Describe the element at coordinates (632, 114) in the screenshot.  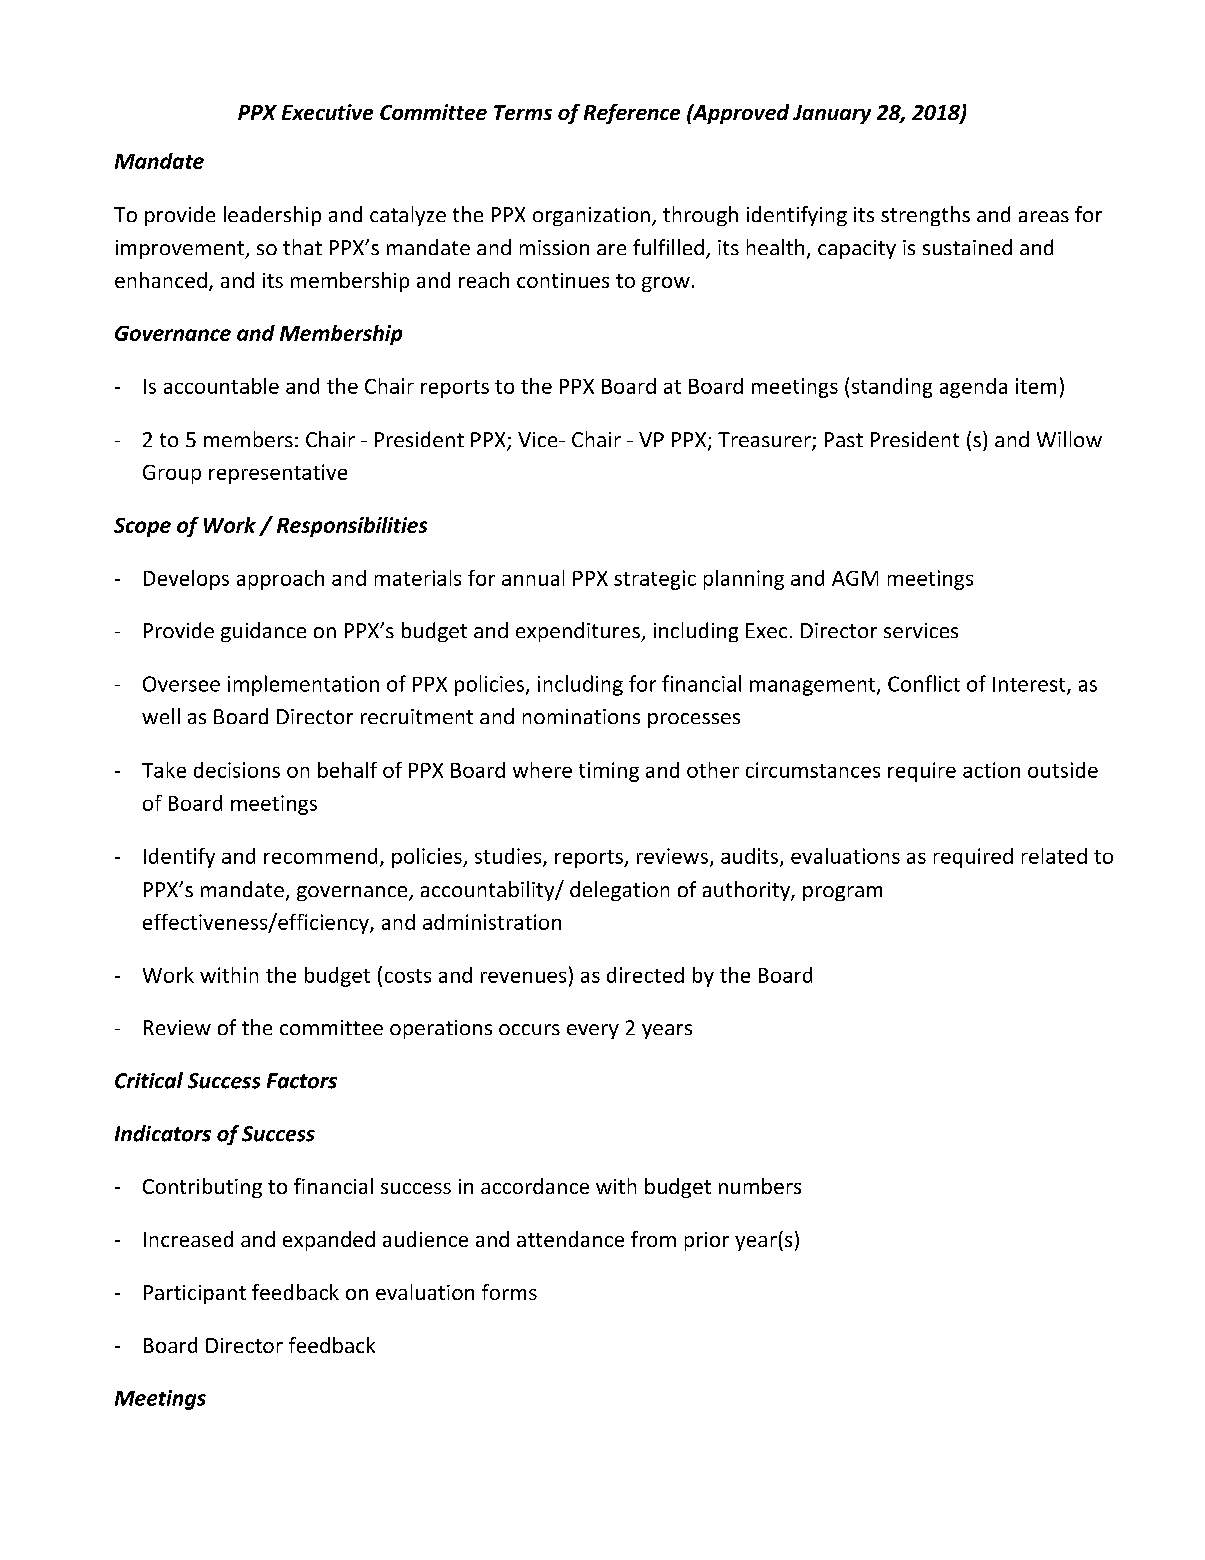
I see `Reference` at that location.
